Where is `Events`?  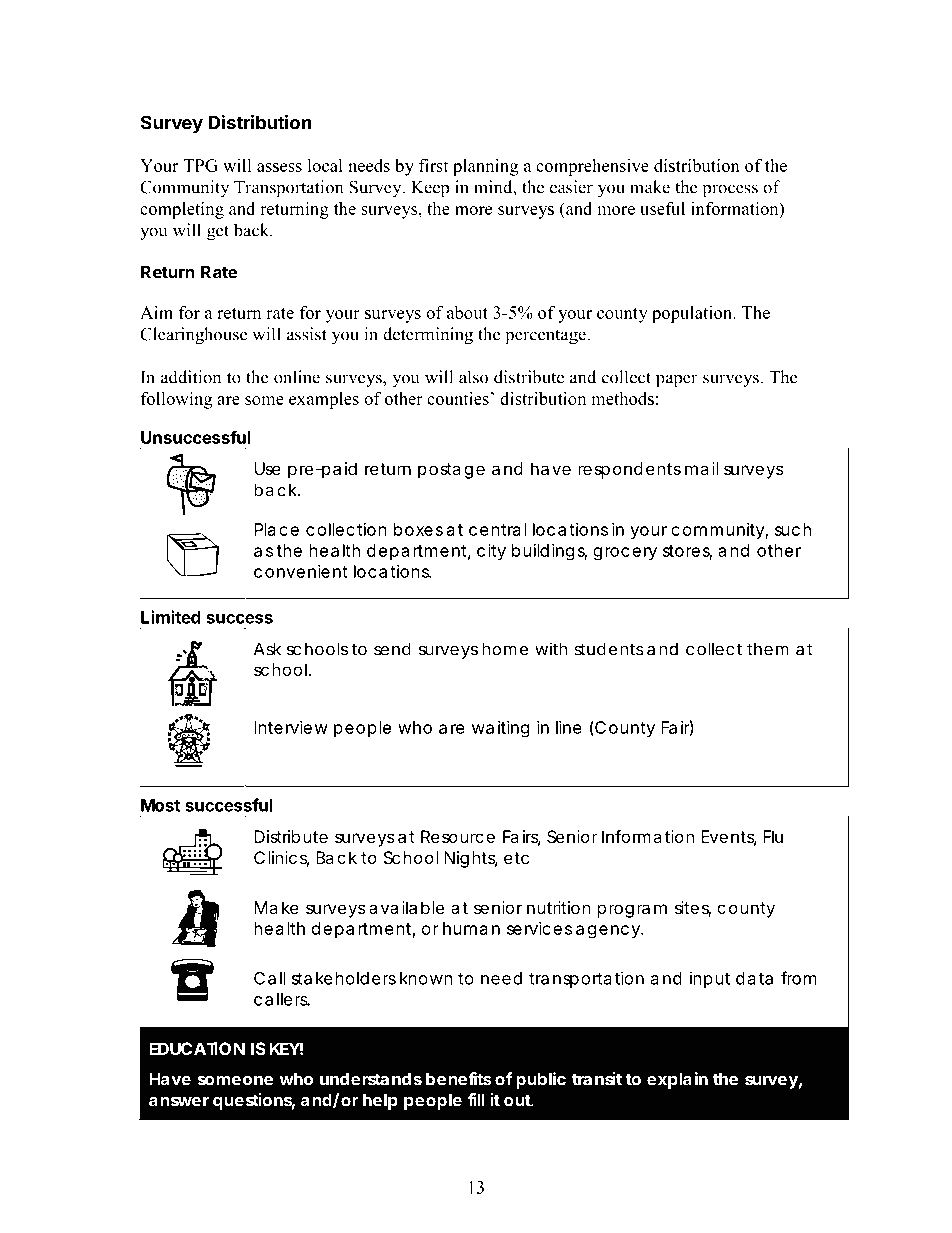 Events is located at coordinates (729, 838).
